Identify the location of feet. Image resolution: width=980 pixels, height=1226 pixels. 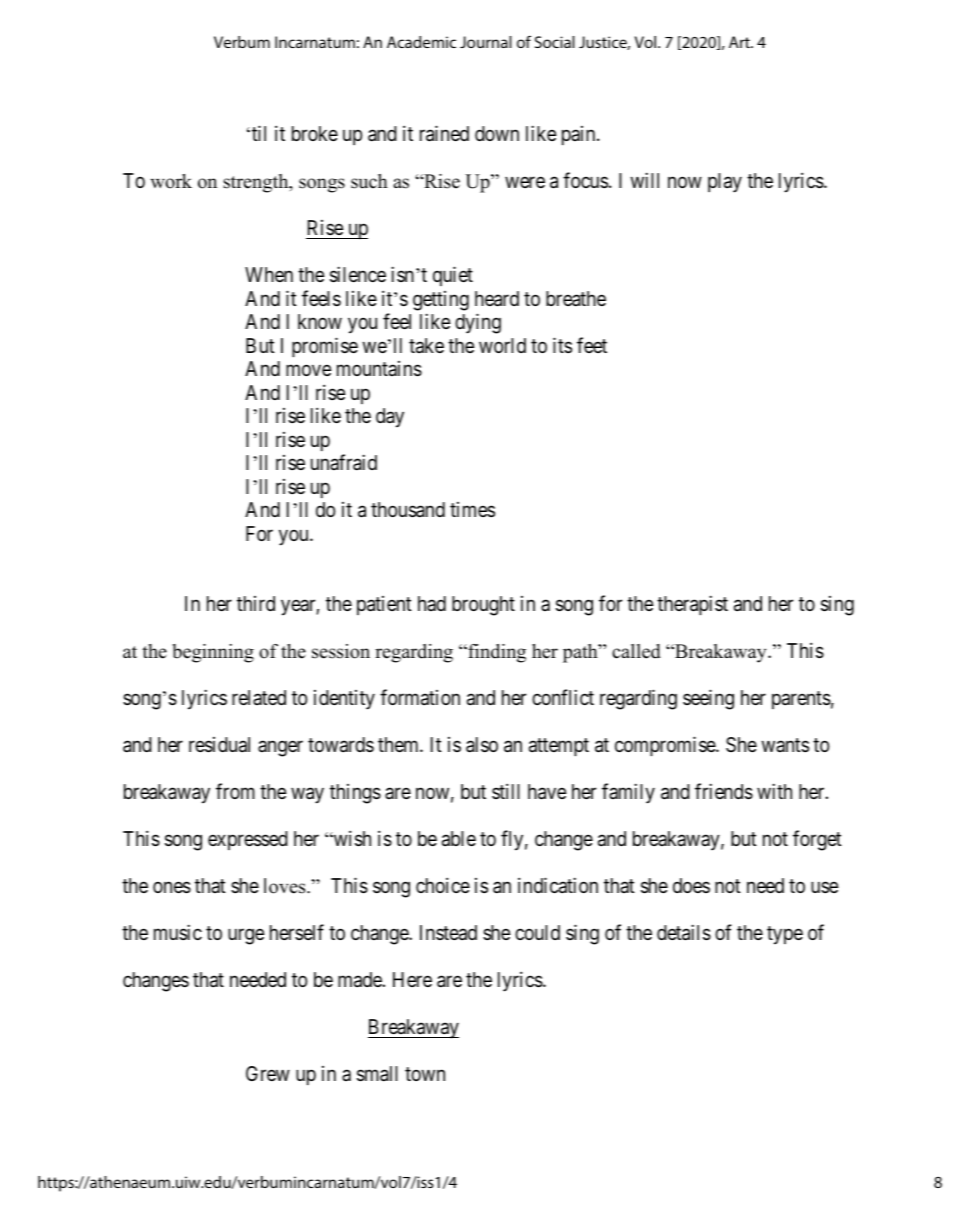
(592, 345).
